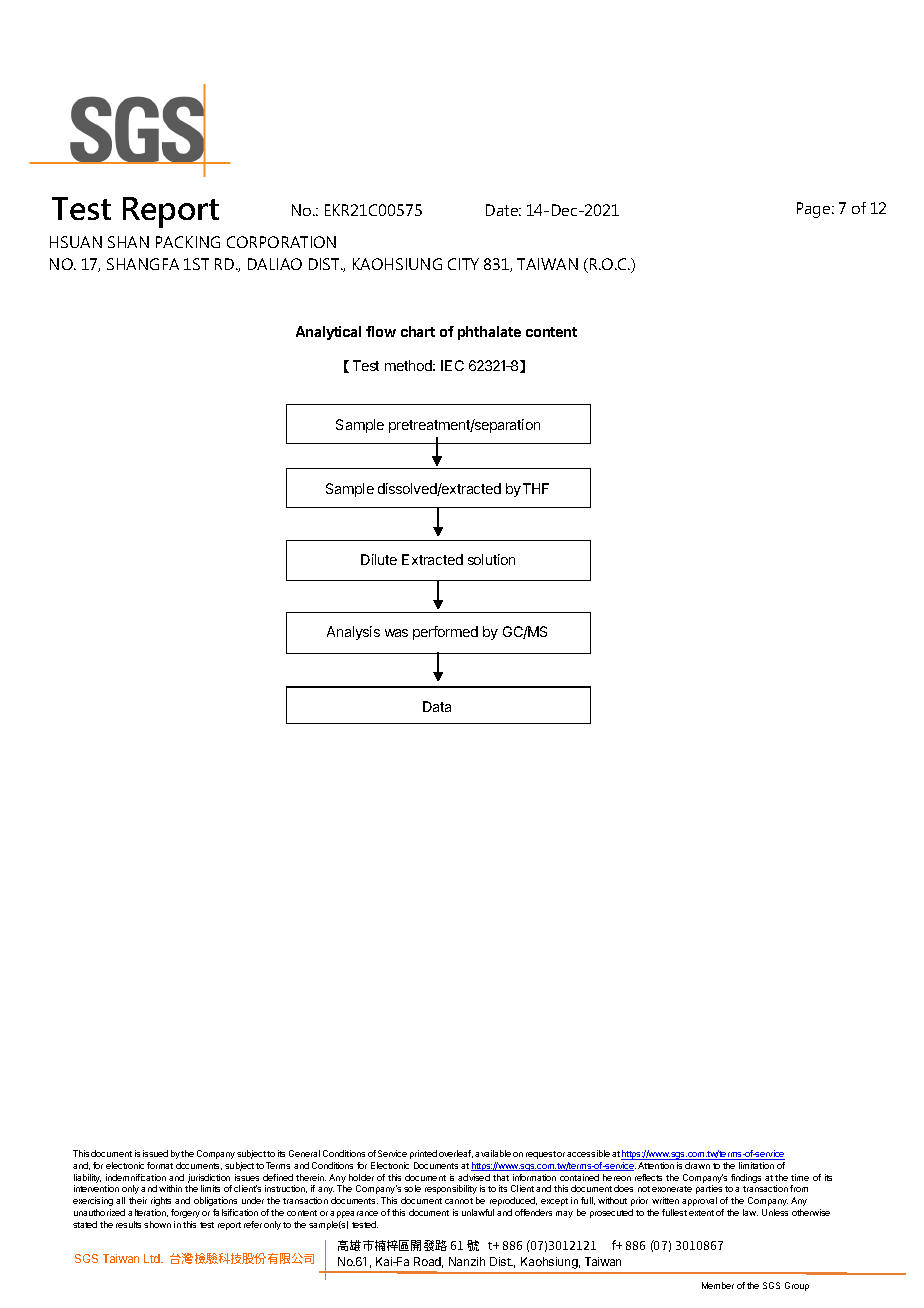 The height and width of the document is (1308, 924). I want to click on CITY, so click(463, 264).
